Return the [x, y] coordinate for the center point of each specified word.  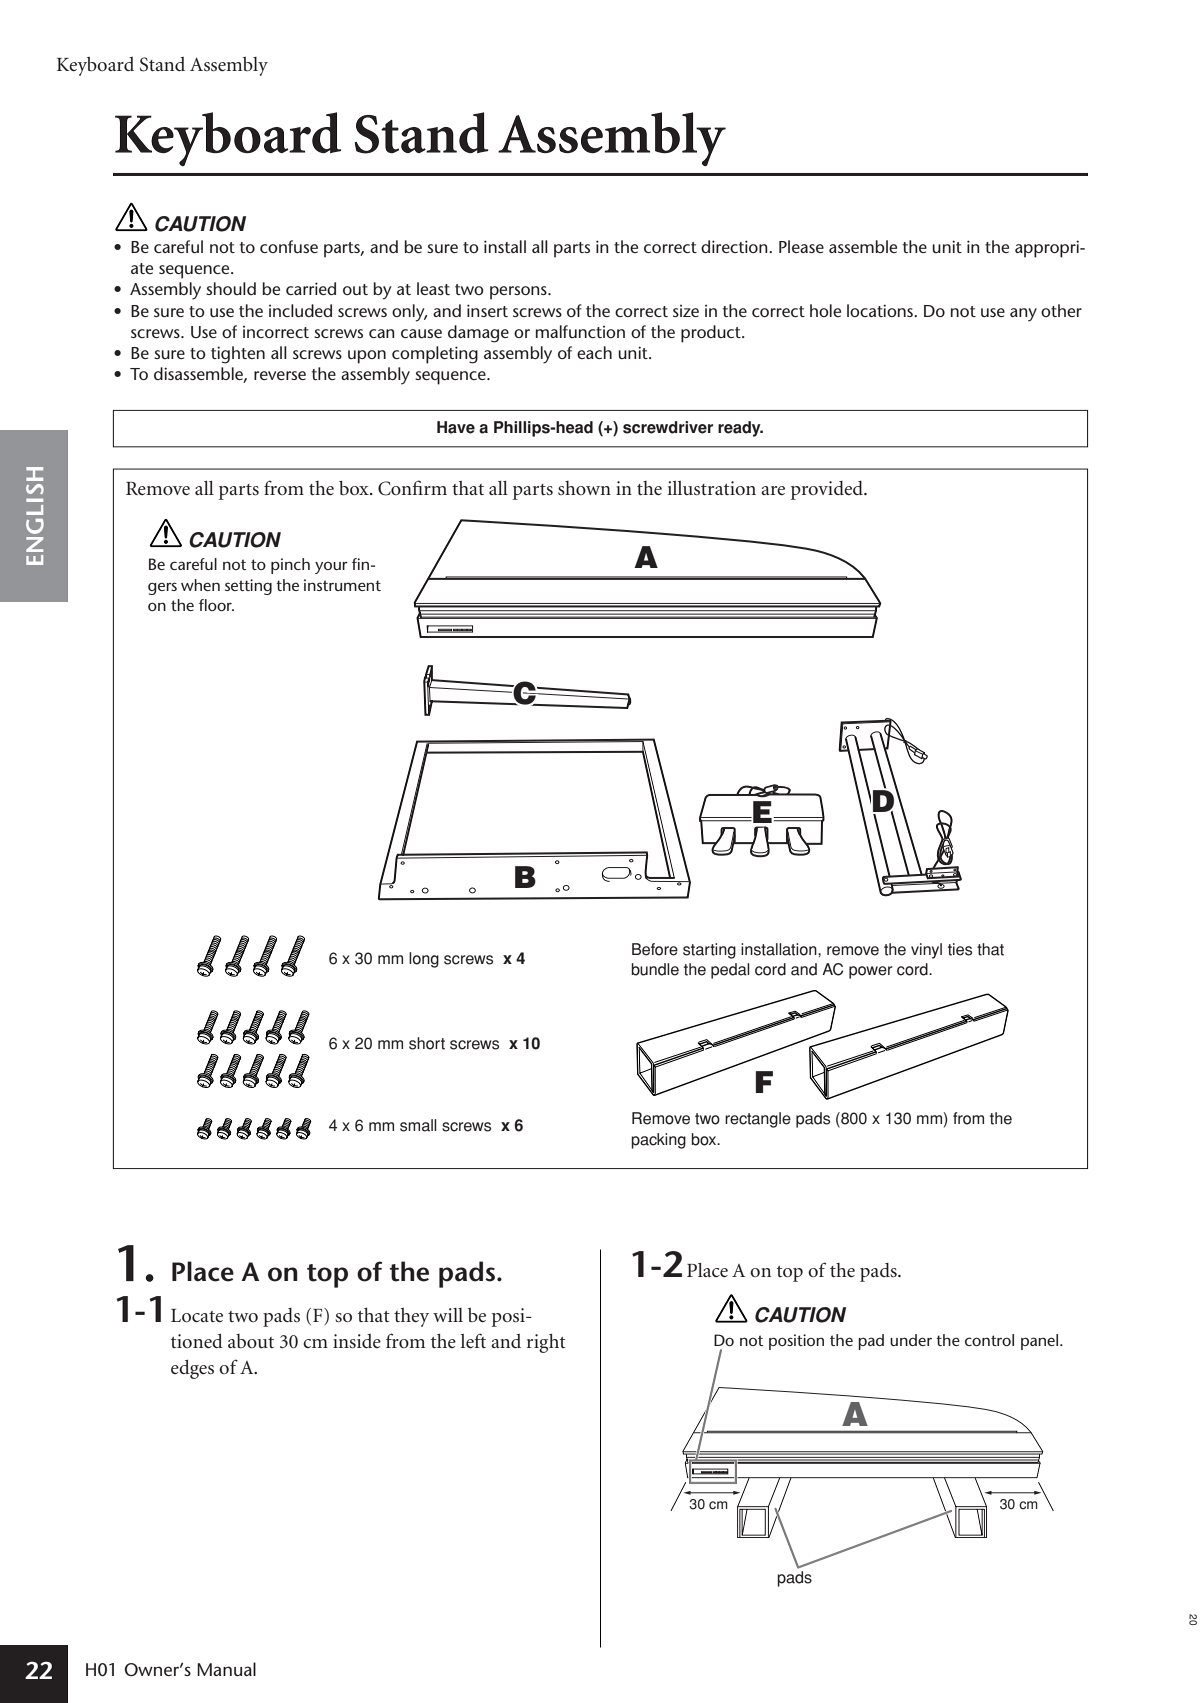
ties [960, 949]
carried [311, 288]
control [989, 1340]
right [546, 1343]
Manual [226, 1669]
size [686, 311]
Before [655, 949]
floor [216, 605]
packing [658, 1141]
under [911, 1340]
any [1023, 315]
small [418, 1125]
